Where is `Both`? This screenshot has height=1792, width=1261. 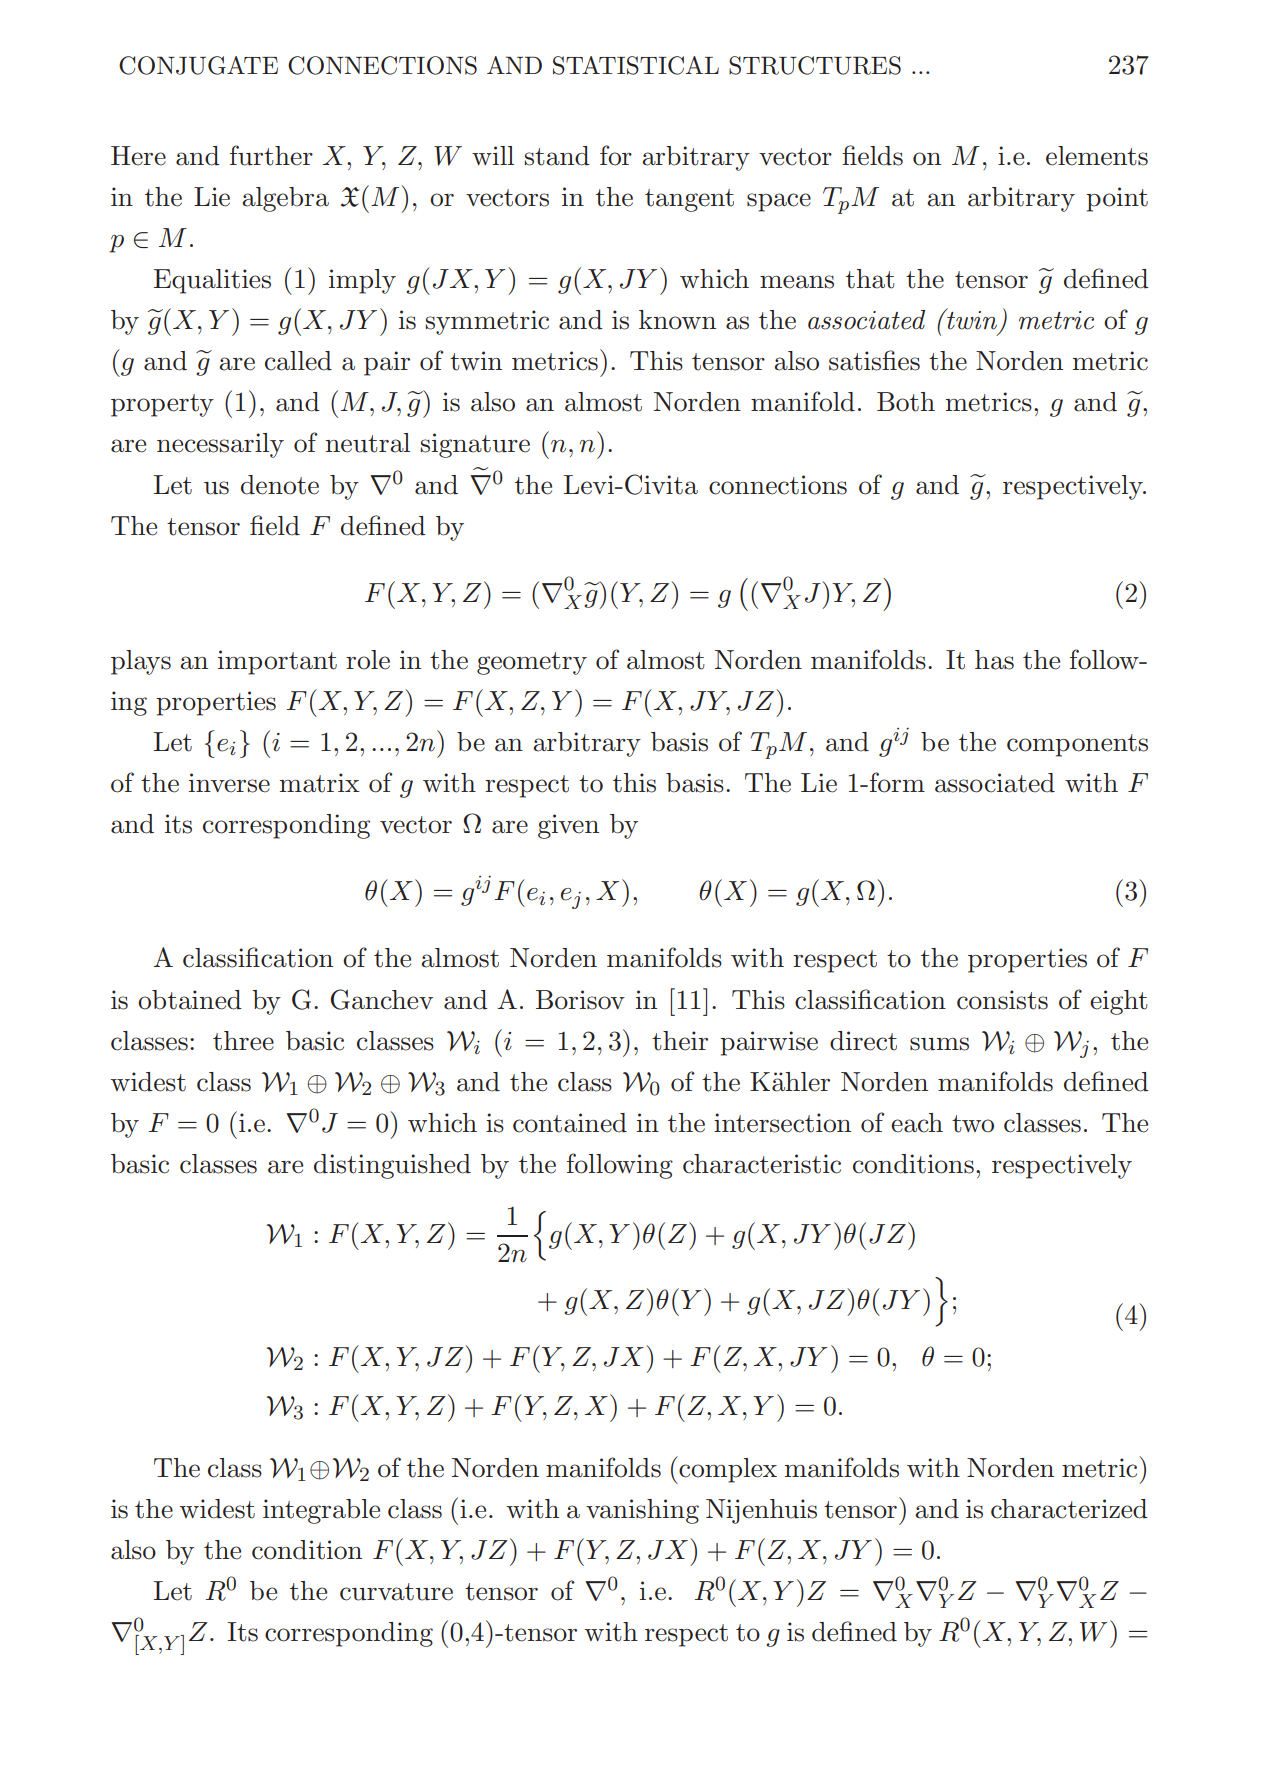
Both is located at coordinates (906, 402).
